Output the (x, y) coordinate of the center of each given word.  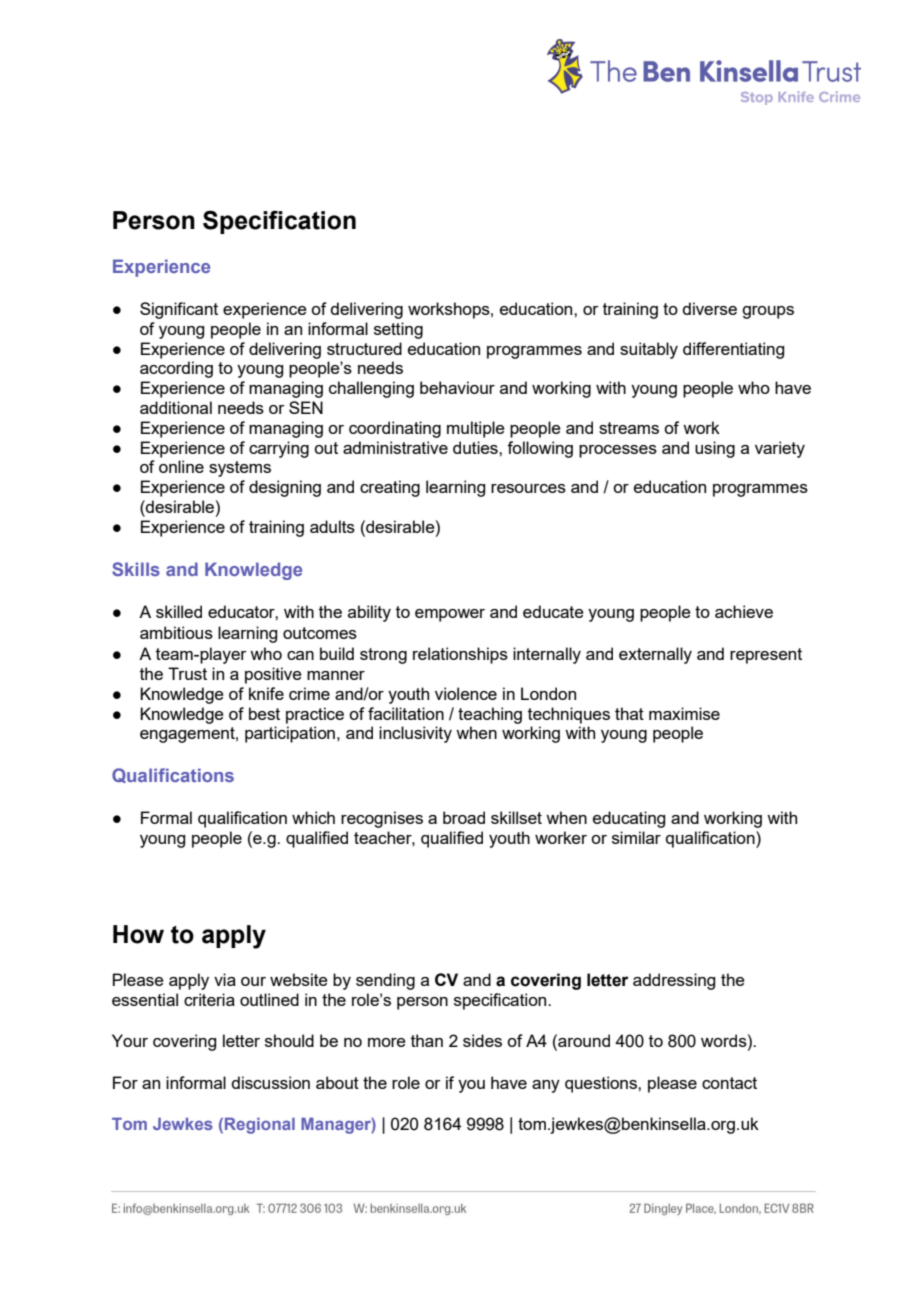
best (264, 713)
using (715, 449)
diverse (709, 308)
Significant (179, 310)
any (546, 1086)
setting (398, 330)
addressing (674, 981)
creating (390, 488)
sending (385, 981)
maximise (684, 713)
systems (240, 469)
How (138, 934)
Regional (260, 1125)
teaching (490, 715)
